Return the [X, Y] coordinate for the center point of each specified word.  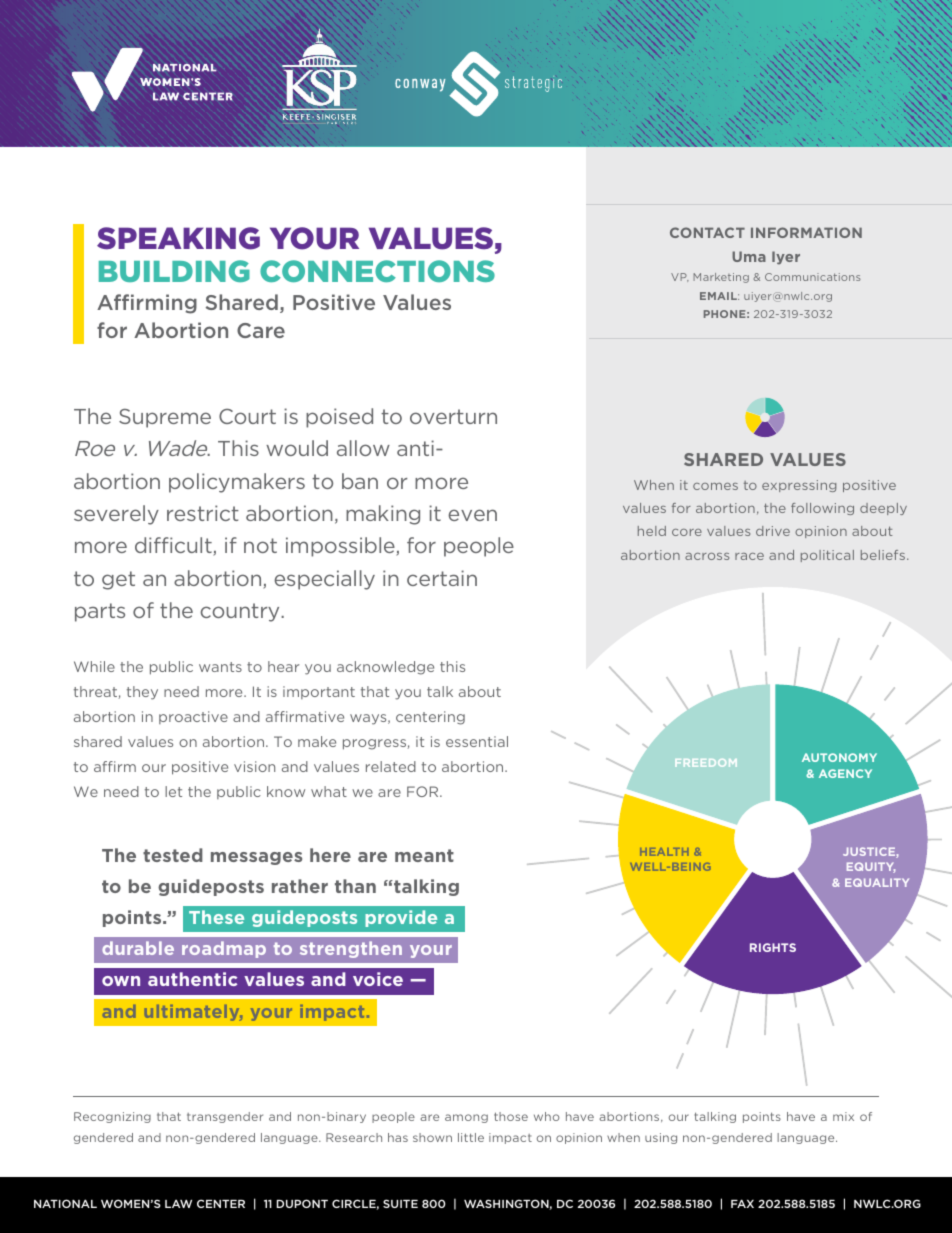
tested [173, 855]
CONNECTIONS [377, 271]
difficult [174, 546]
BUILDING [174, 271]
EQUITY [871, 867]
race [749, 556]
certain [442, 578]
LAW [178, 1204]
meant [424, 855]
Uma [749, 256]
